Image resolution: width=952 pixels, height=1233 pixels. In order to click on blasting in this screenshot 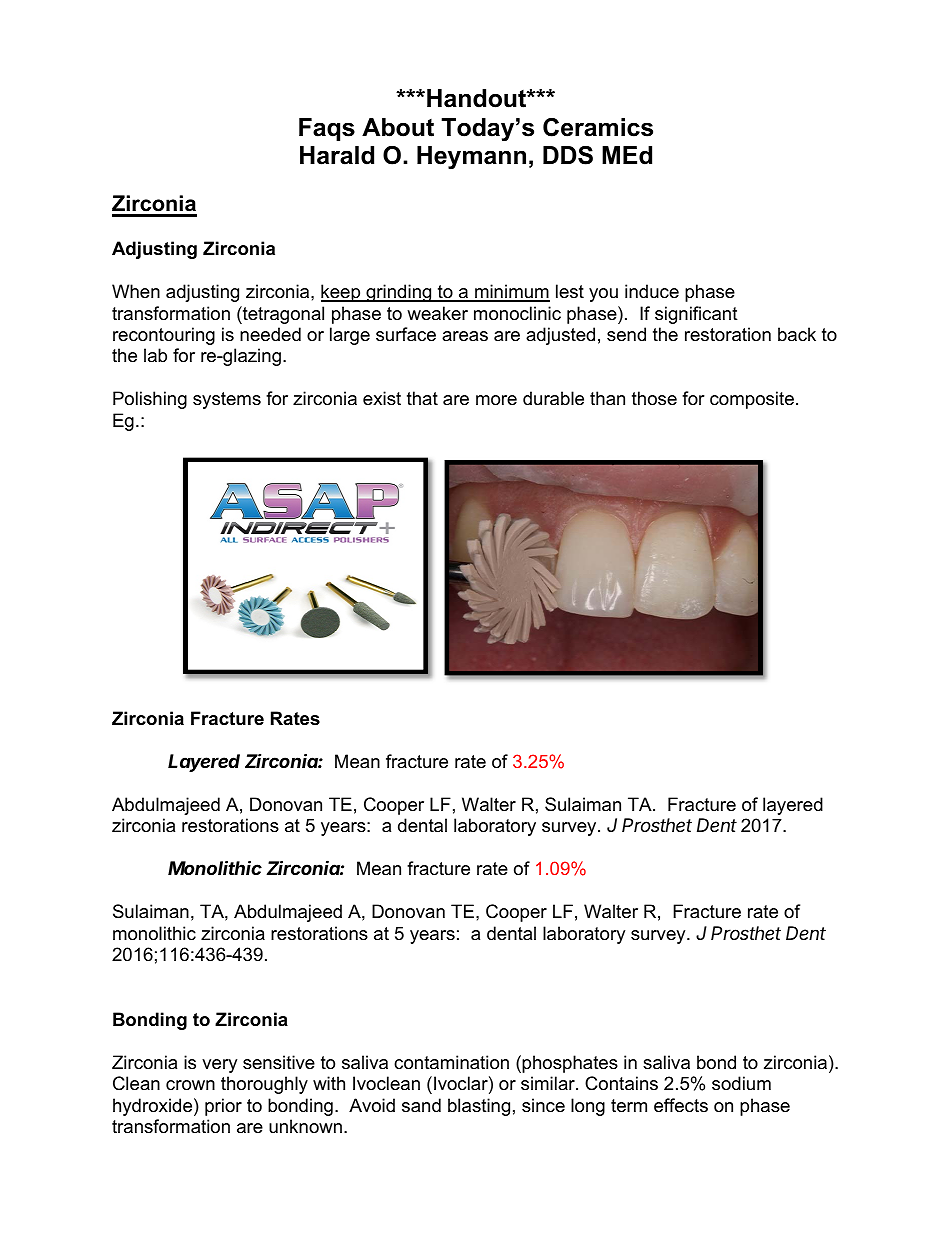, I will do `click(479, 1107)`.
